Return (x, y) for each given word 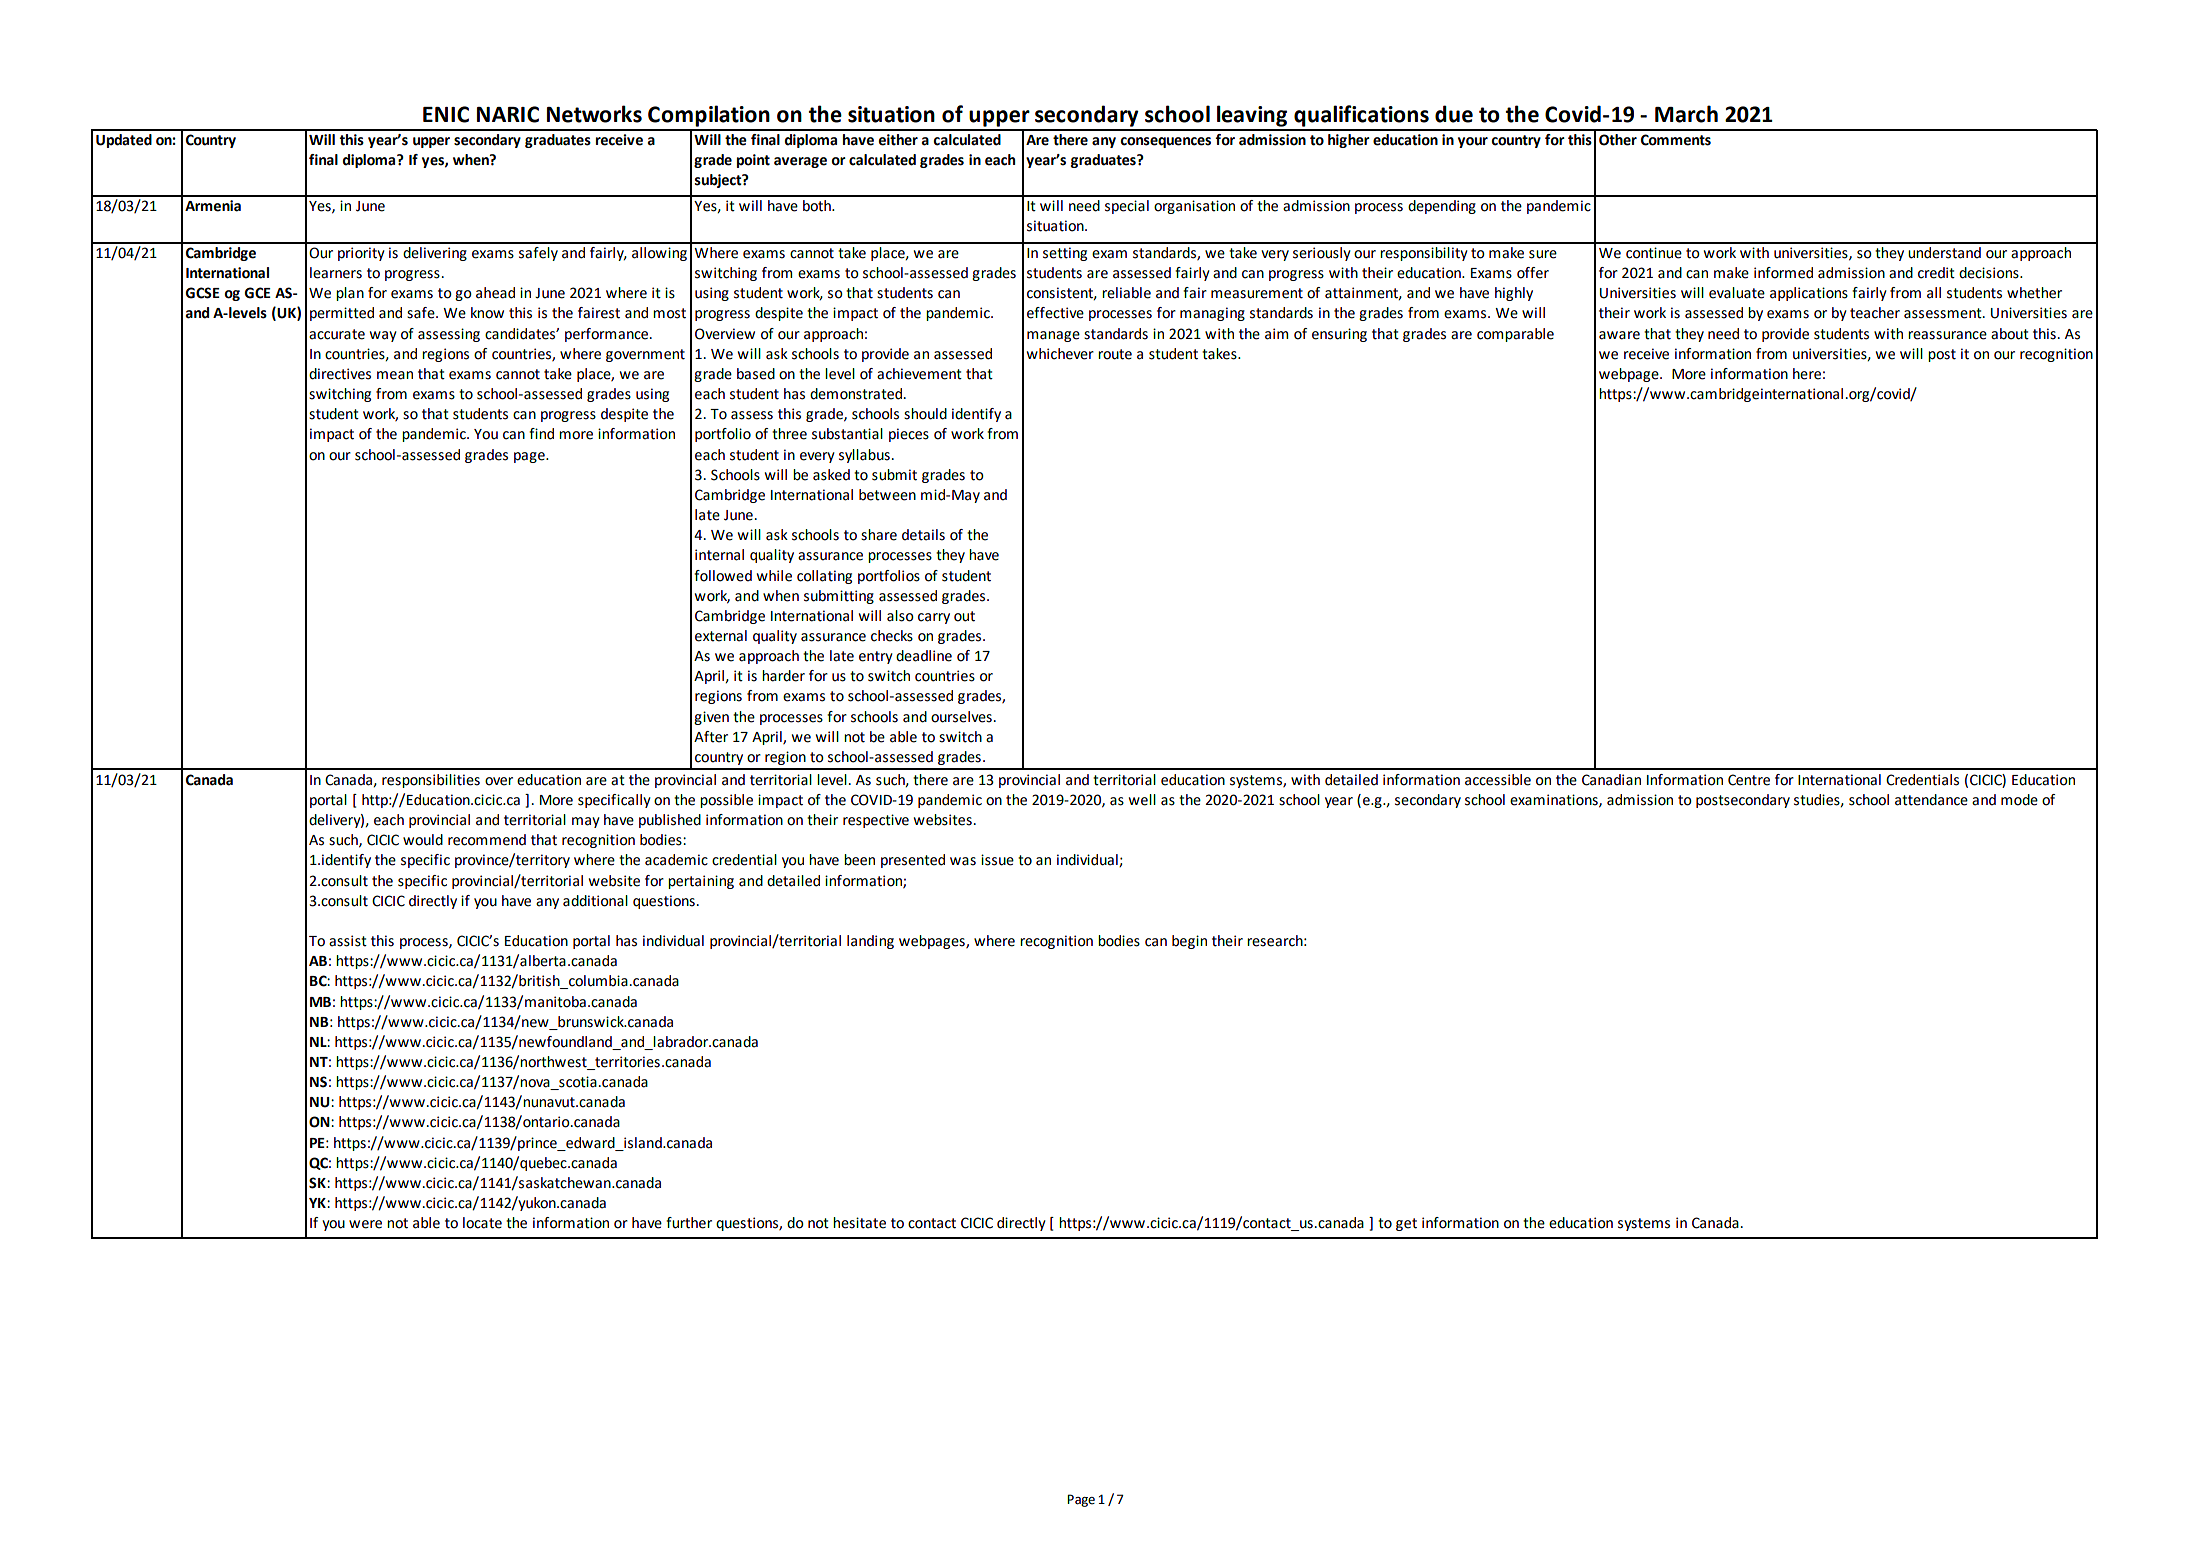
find (541, 434)
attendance (1931, 800)
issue (997, 860)
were (365, 1224)
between (887, 495)
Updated (124, 141)
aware (1619, 335)
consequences (1165, 142)
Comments (1676, 140)
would (423, 840)
